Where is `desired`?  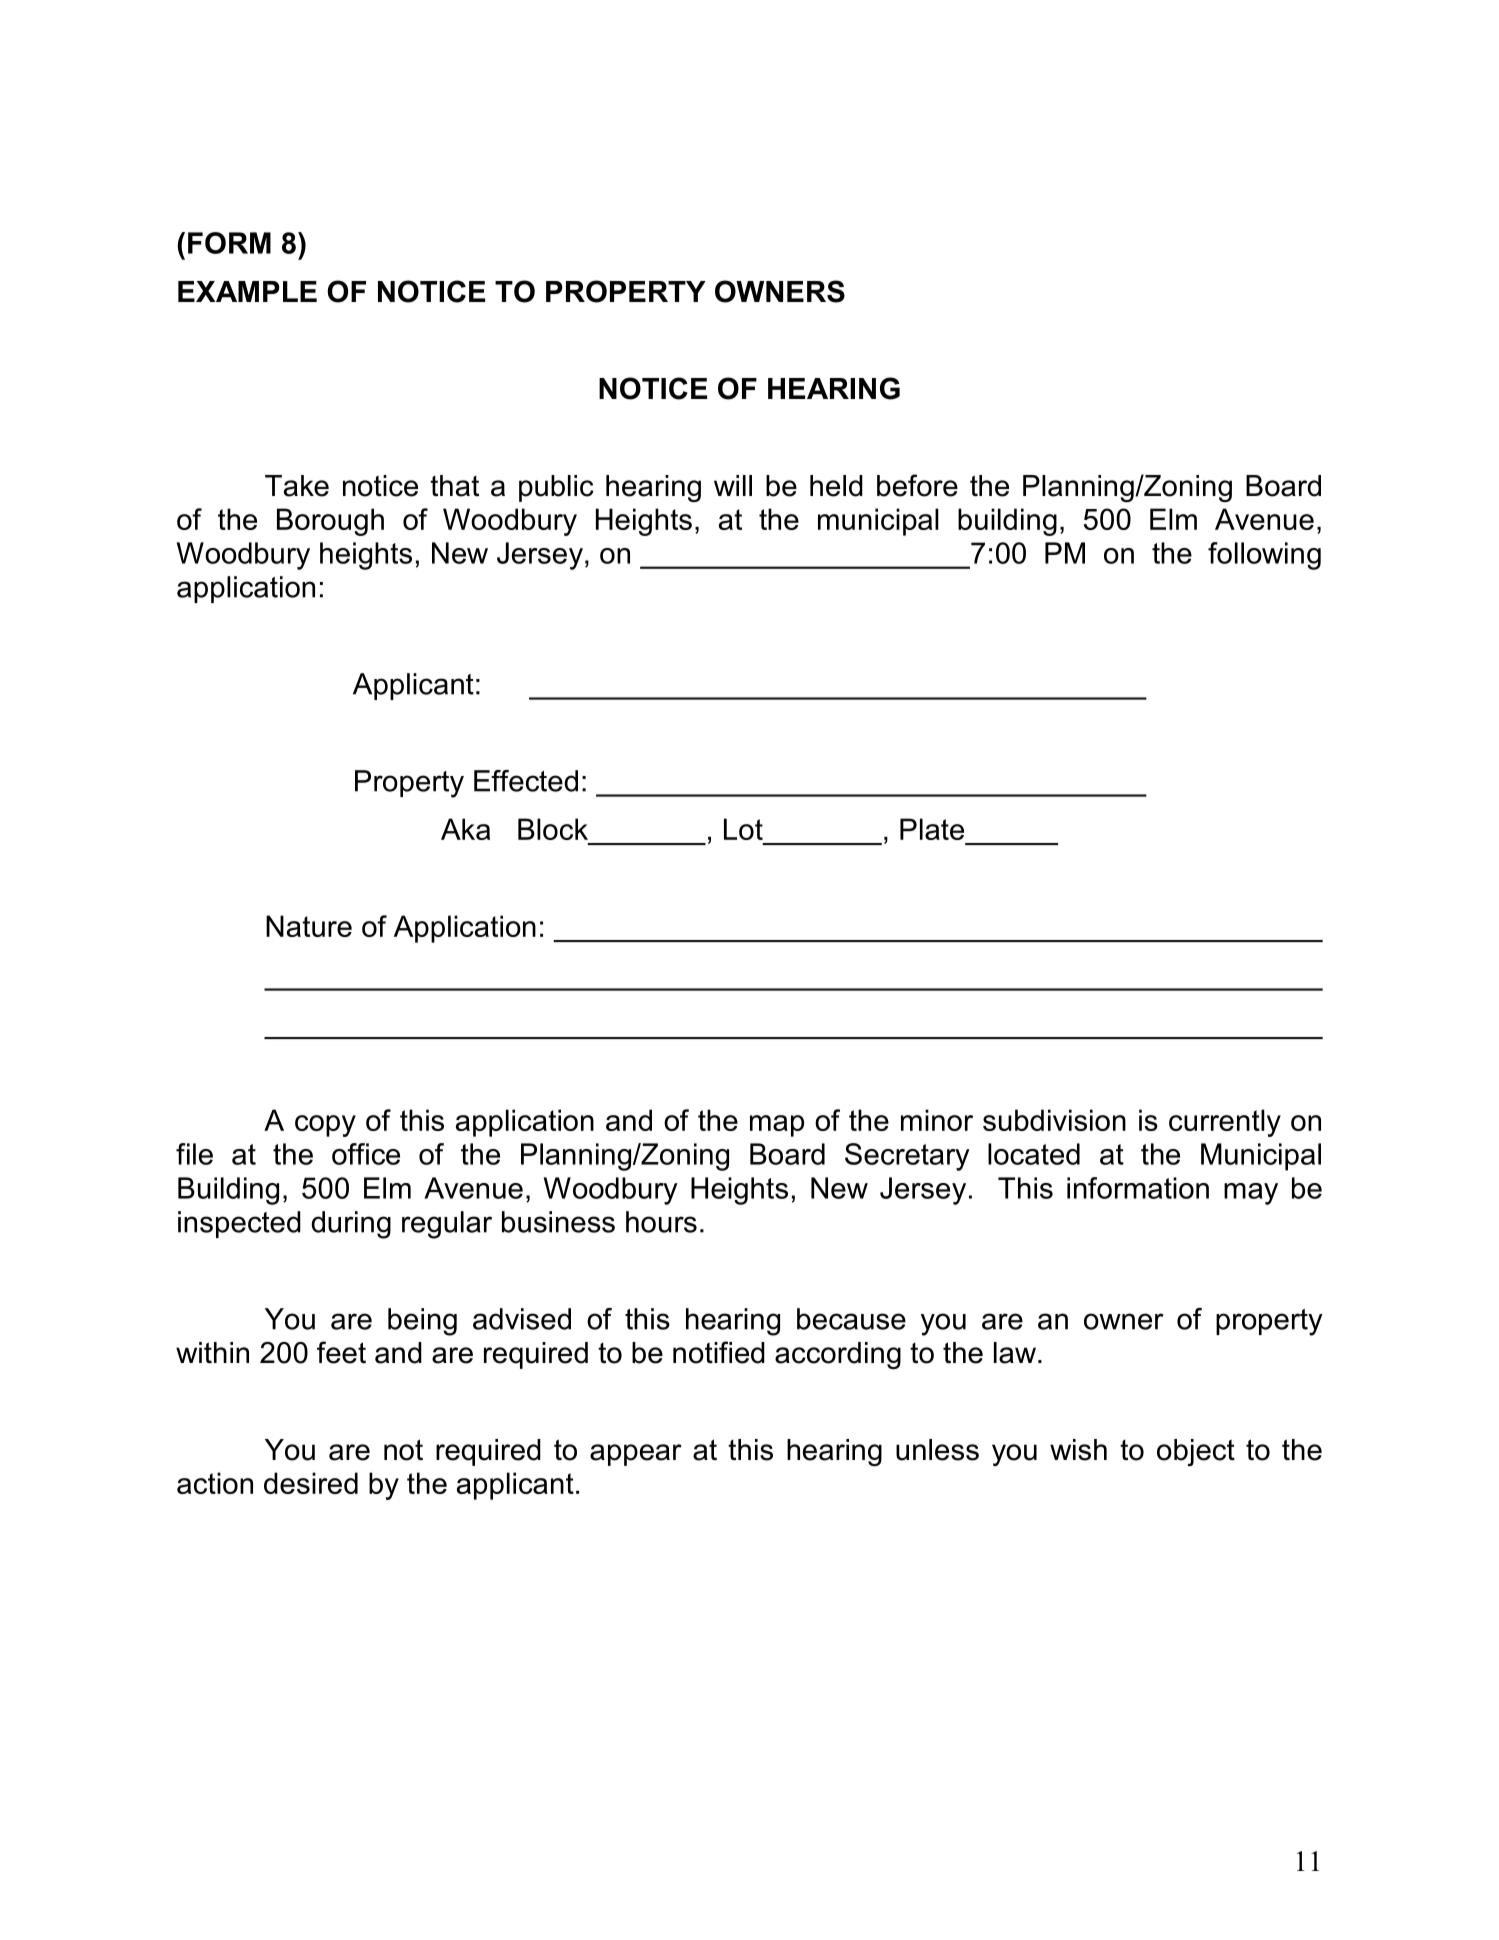
desired is located at coordinates (311, 1483).
